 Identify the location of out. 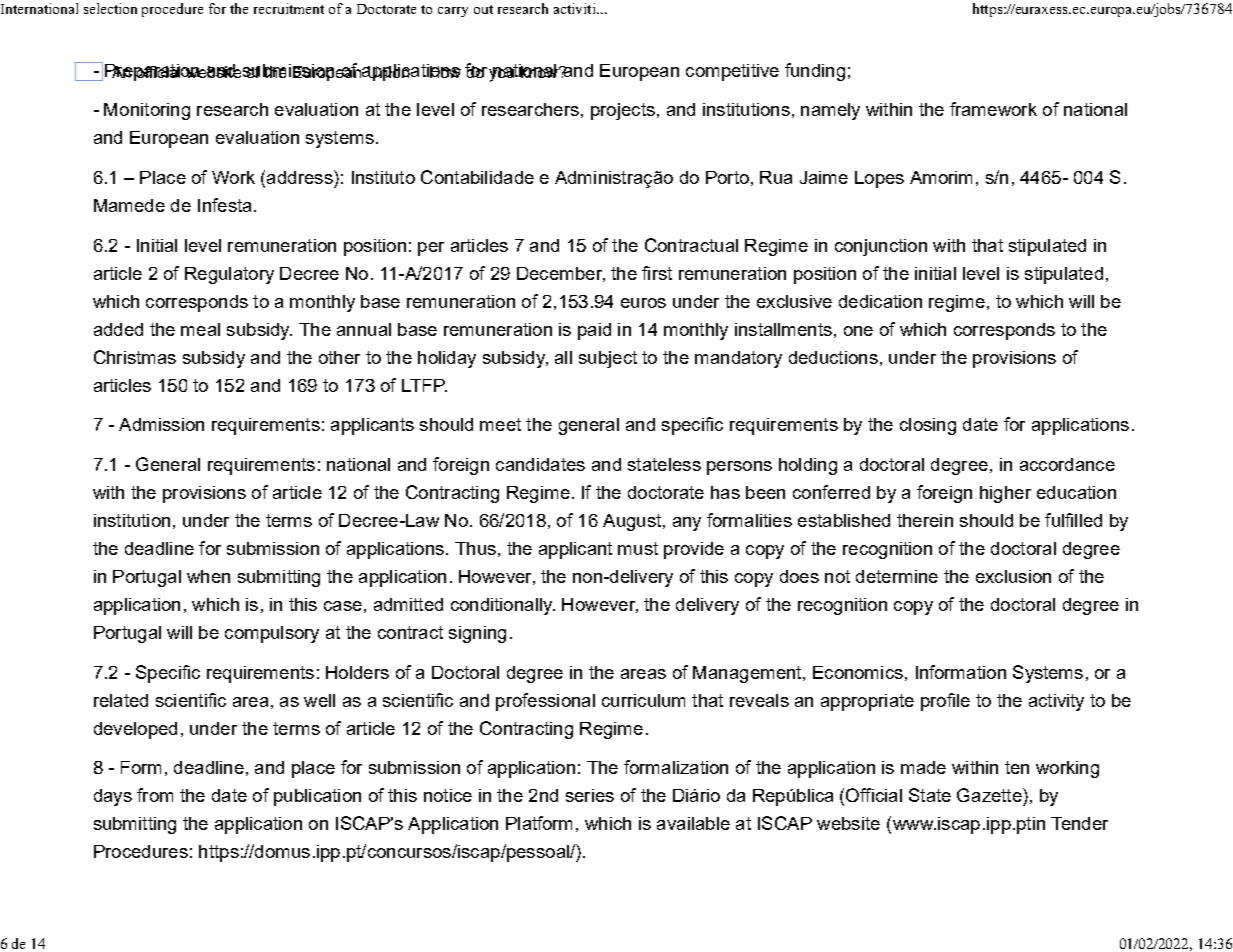
(483, 9).
